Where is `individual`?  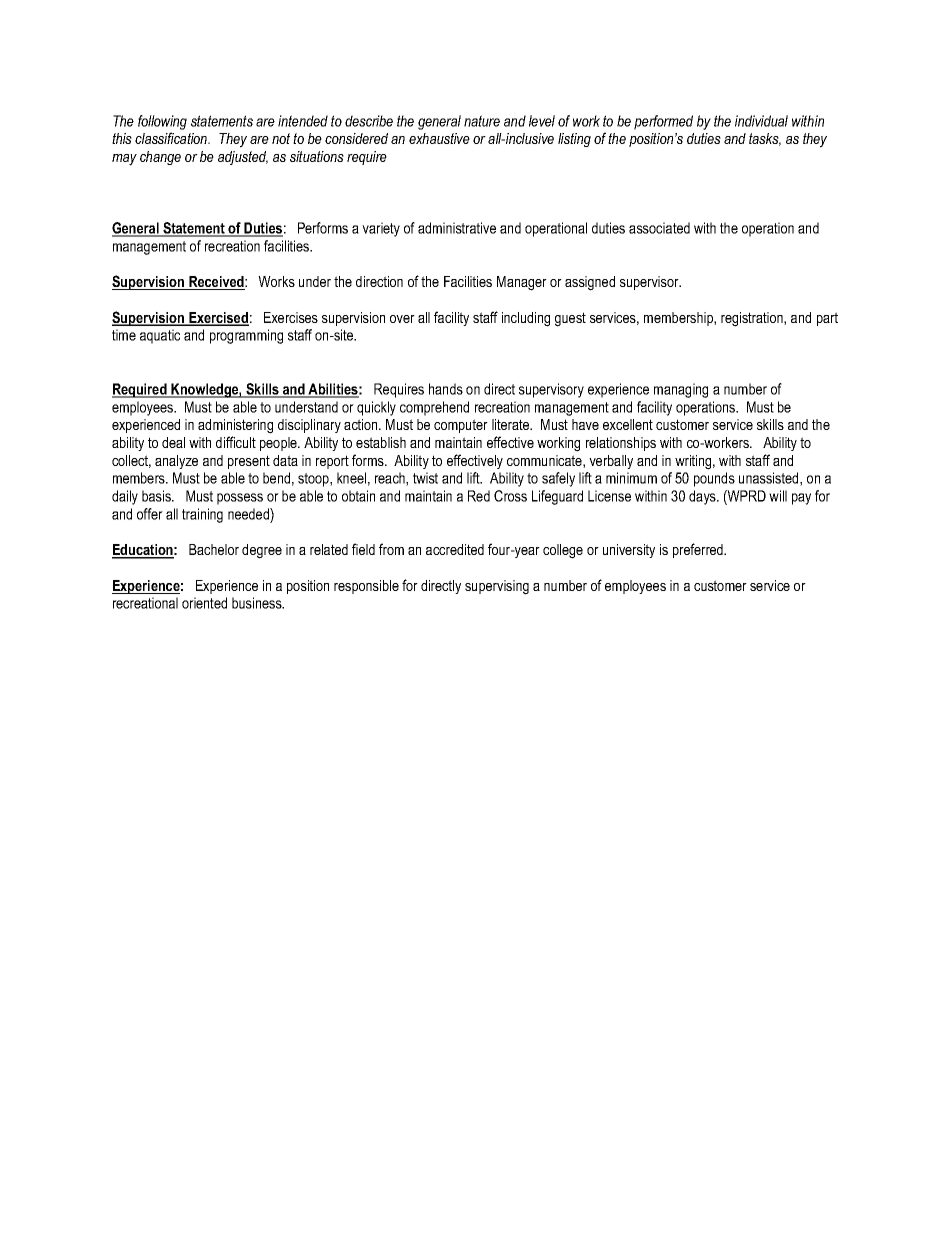
individual is located at coordinates (761, 121).
